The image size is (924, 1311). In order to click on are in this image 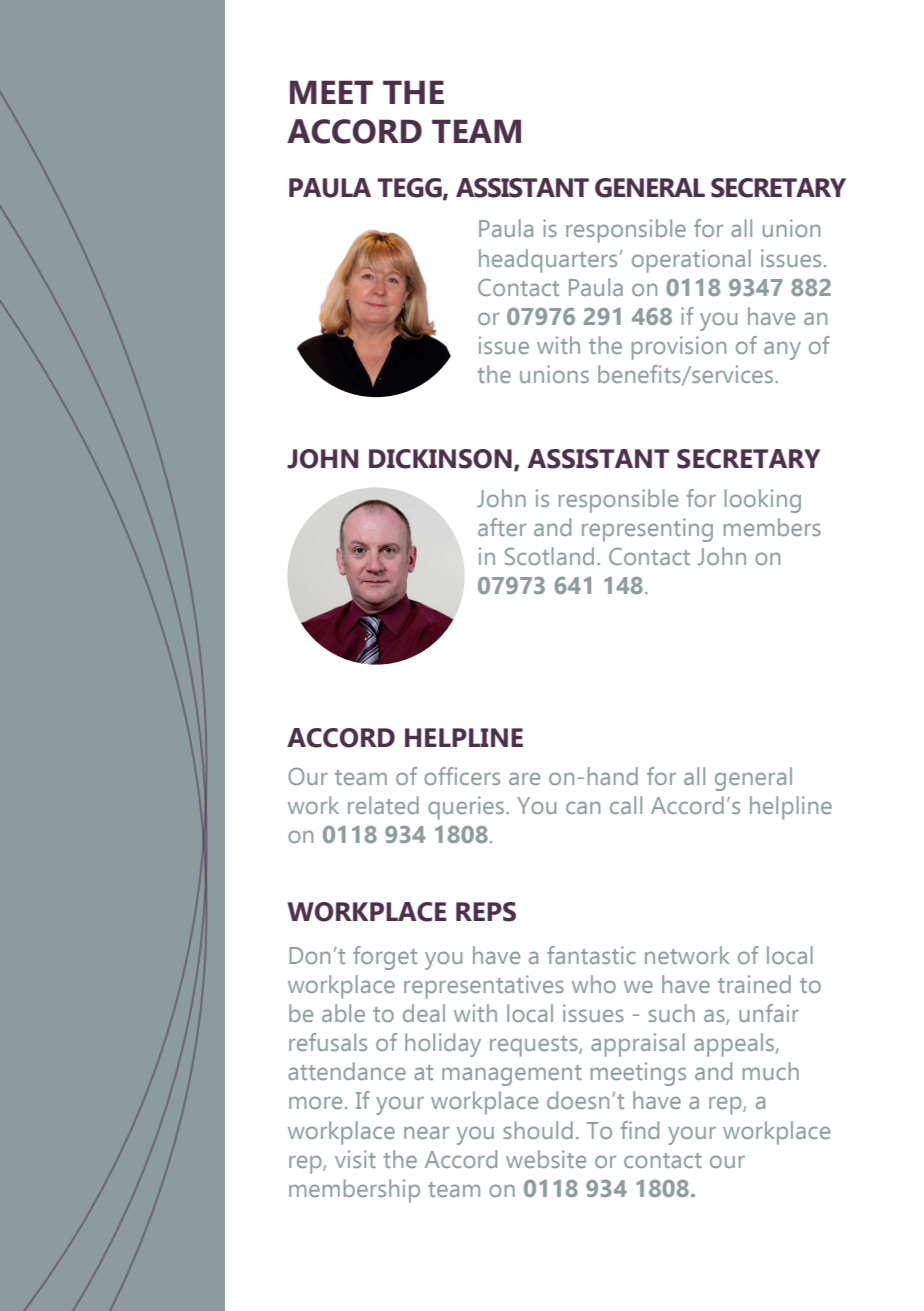, I will do `click(524, 778)`.
